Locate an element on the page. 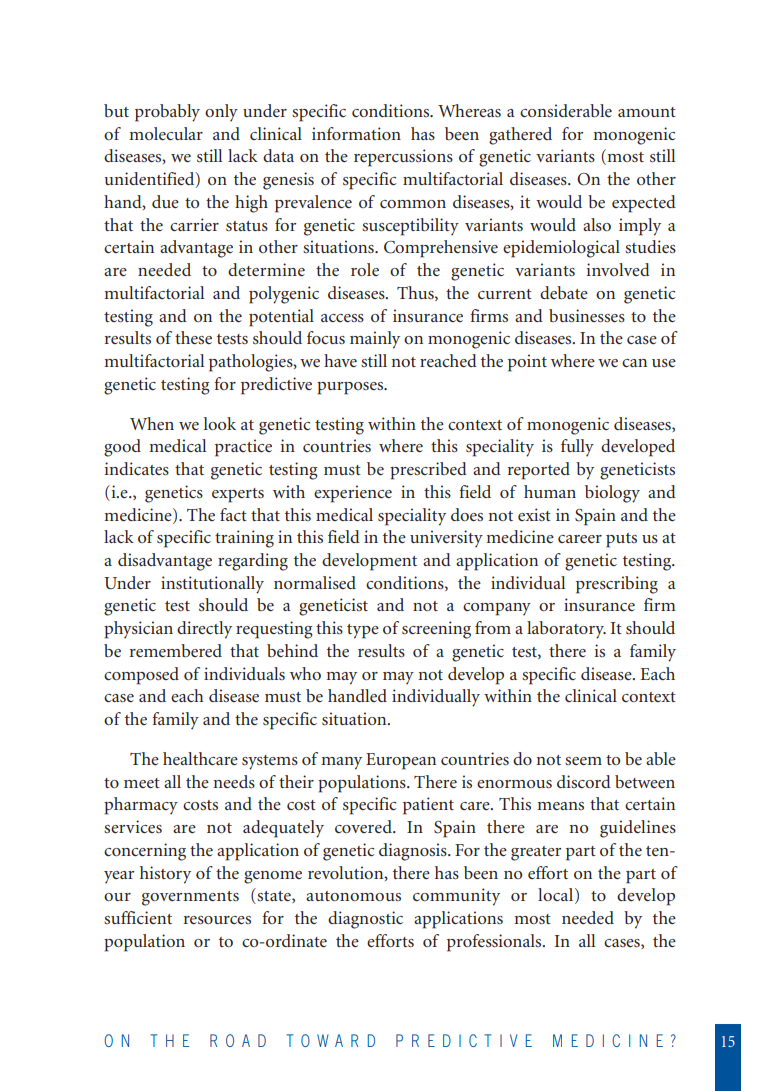 Image resolution: width=779 pixels, height=1091 pixels. European is located at coordinates (401, 761).
